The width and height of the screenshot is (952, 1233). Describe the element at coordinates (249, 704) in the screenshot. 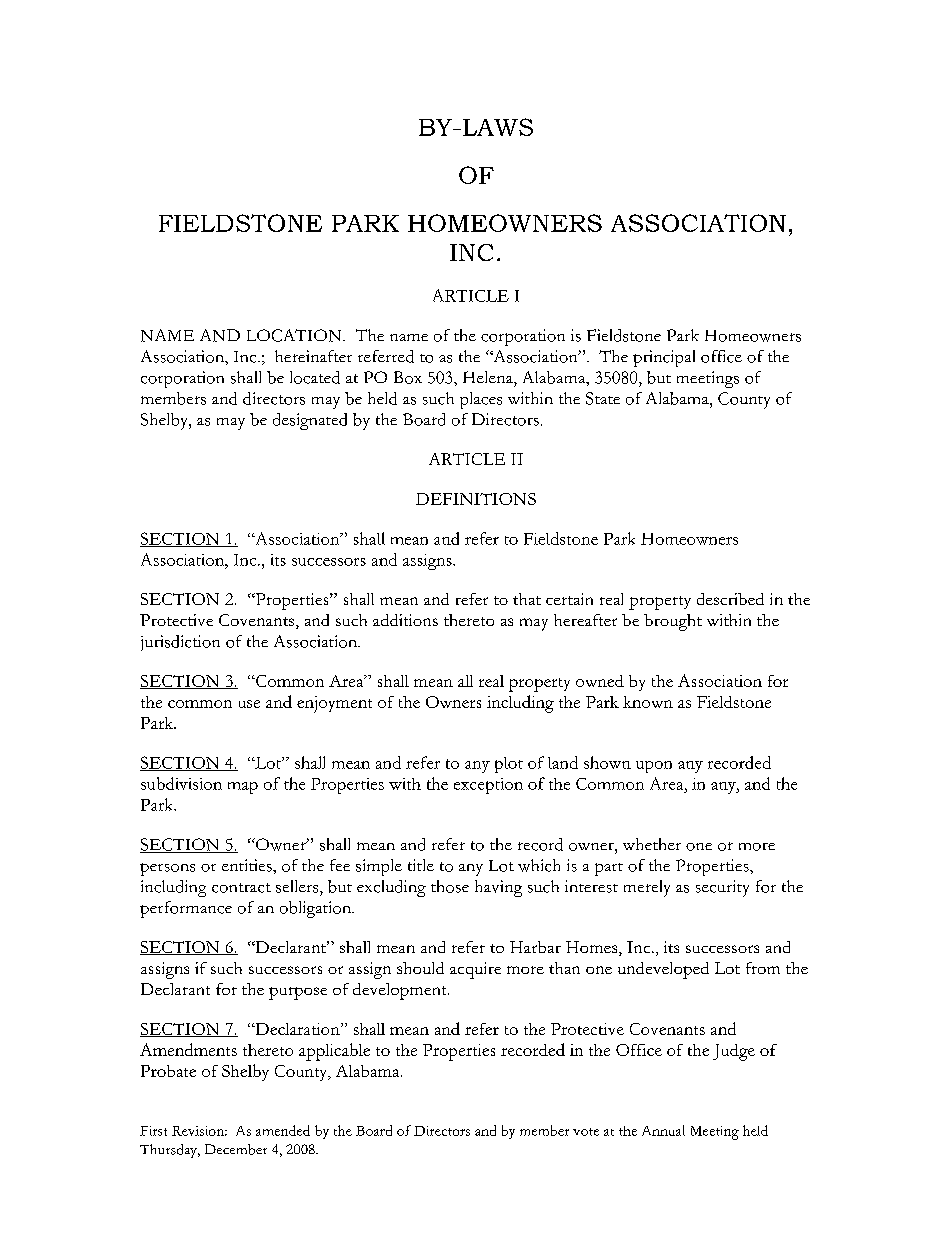

I see `use` at that location.
